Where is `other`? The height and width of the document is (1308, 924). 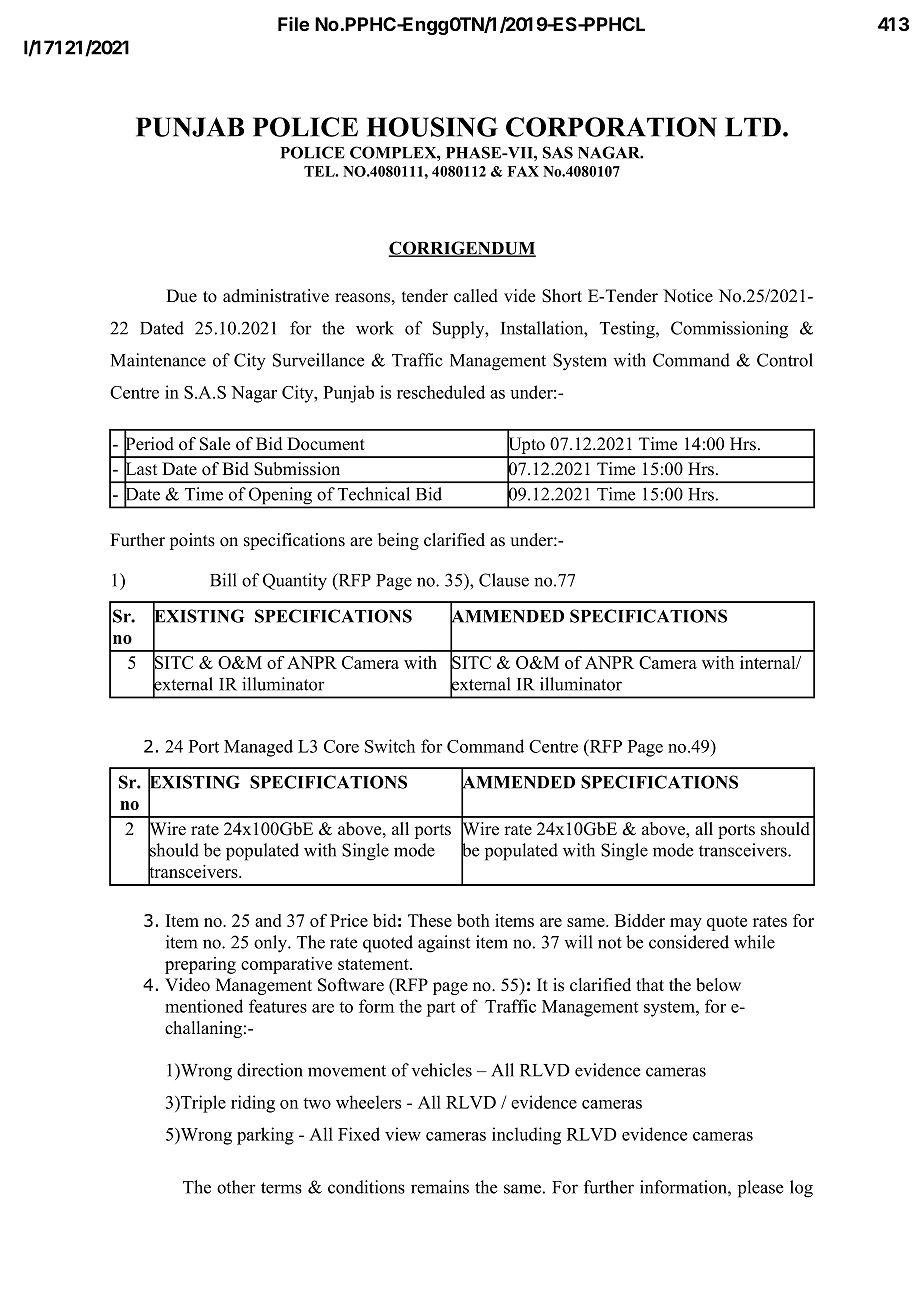
other is located at coordinates (236, 1187).
